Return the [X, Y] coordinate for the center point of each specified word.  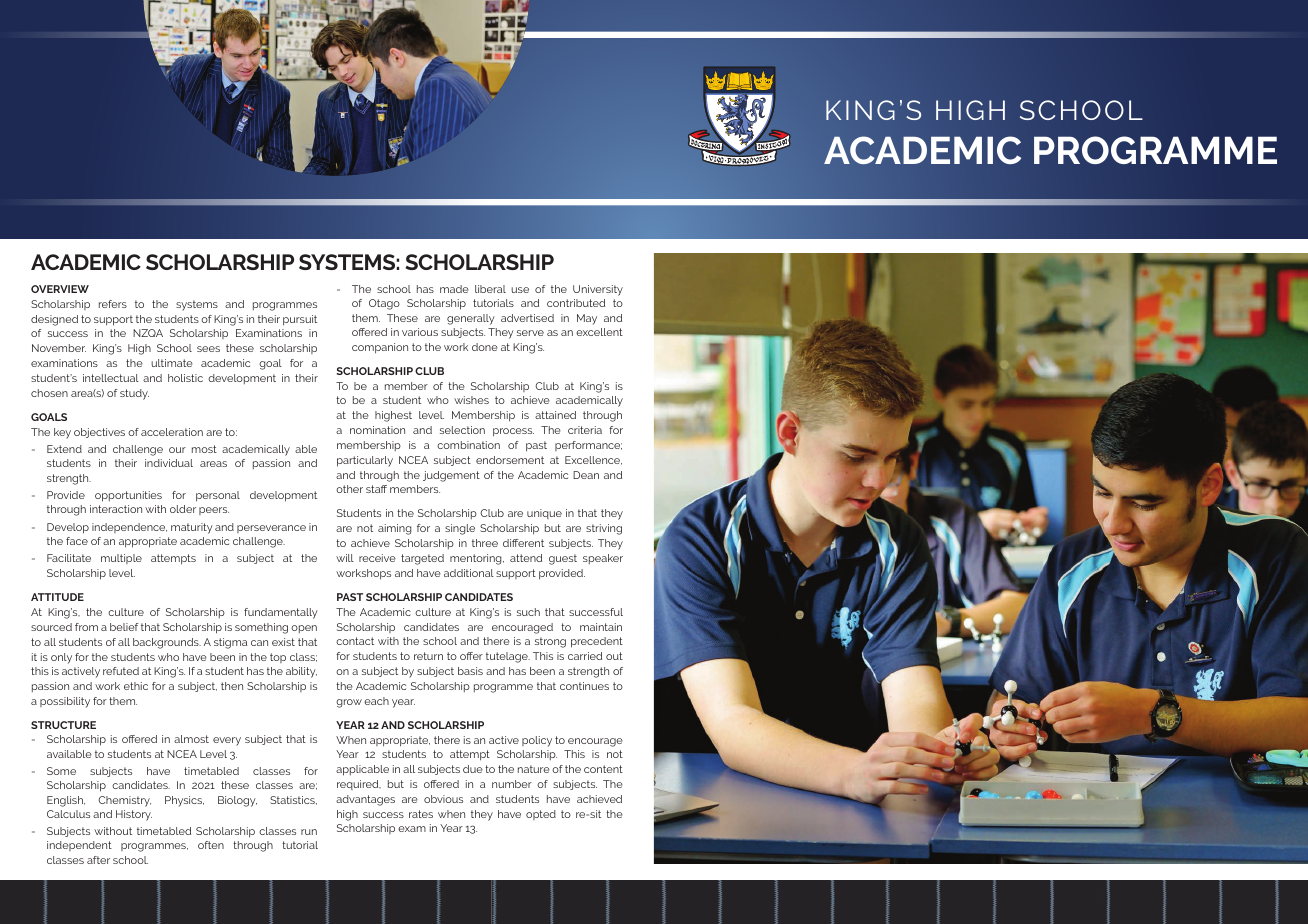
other [349, 489]
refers [113, 304]
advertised [527, 318]
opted [541, 815]
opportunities [128, 496]
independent [79, 846]
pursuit [300, 320]
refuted [121, 671]
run [309, 832]
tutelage [508, 657]
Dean [586, 475]
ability [301, 672]
